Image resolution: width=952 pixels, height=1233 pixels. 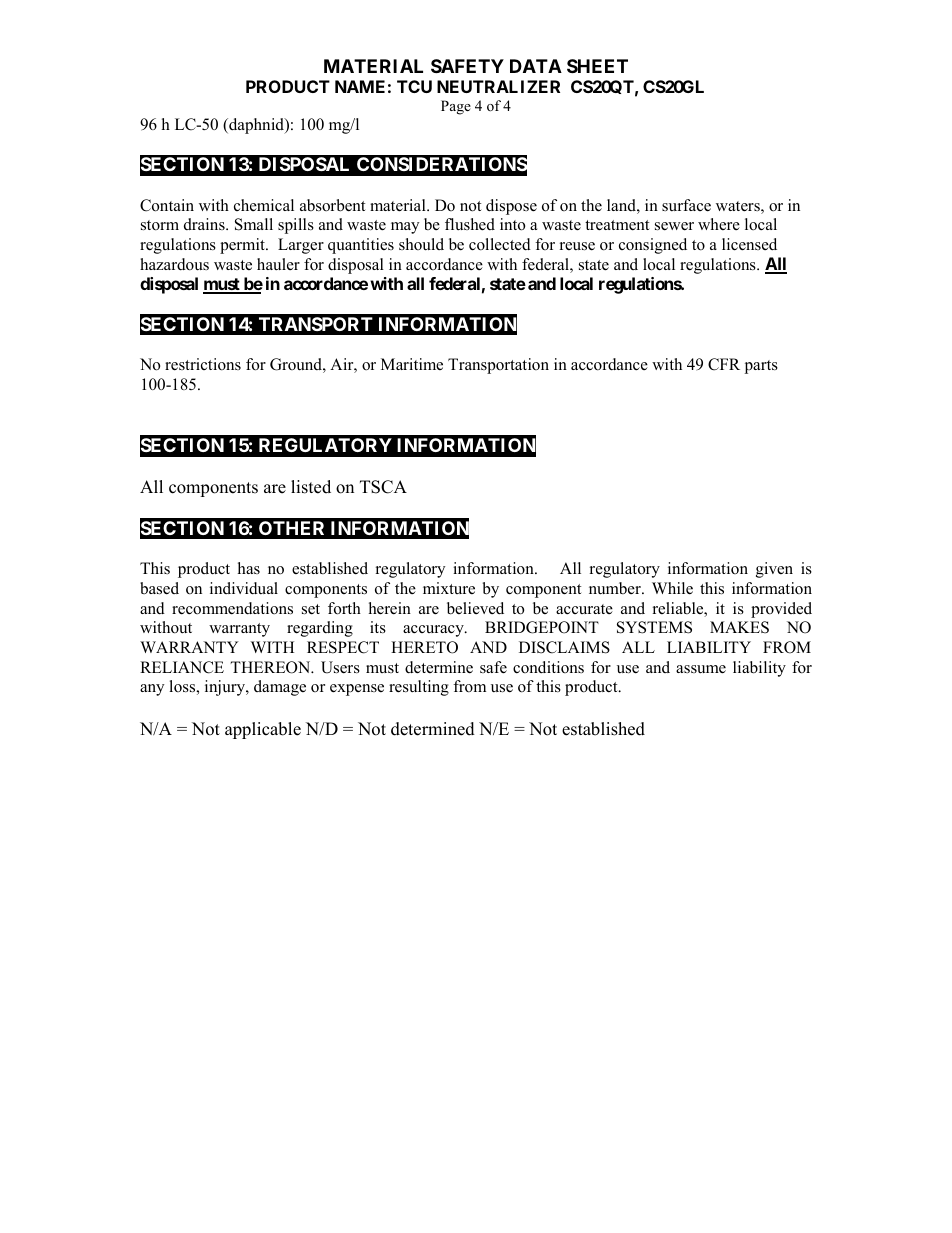 I want to click on TCU, so click(x=414, y=86).
